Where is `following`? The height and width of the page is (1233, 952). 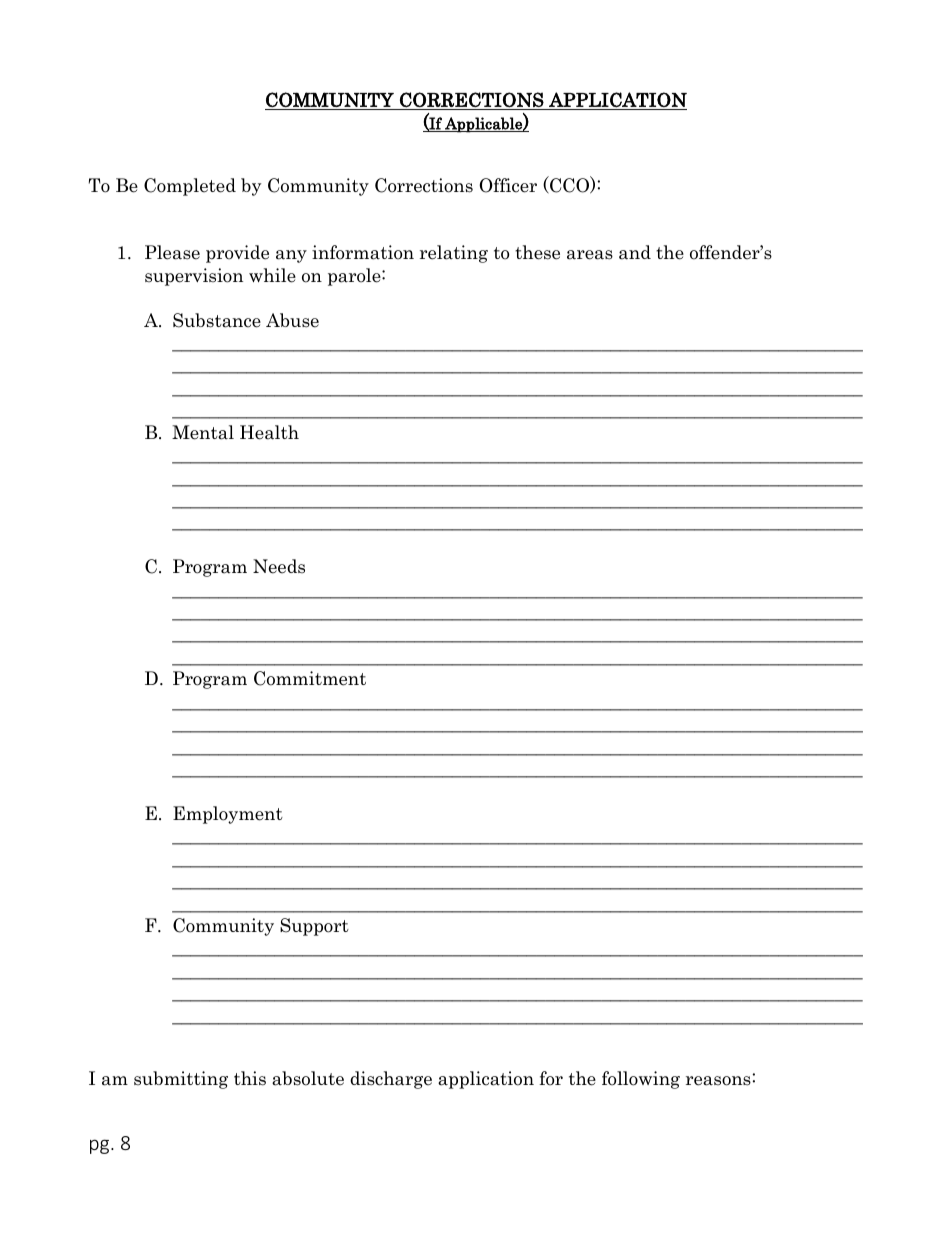
following is located at coordinates (641, 1080).
